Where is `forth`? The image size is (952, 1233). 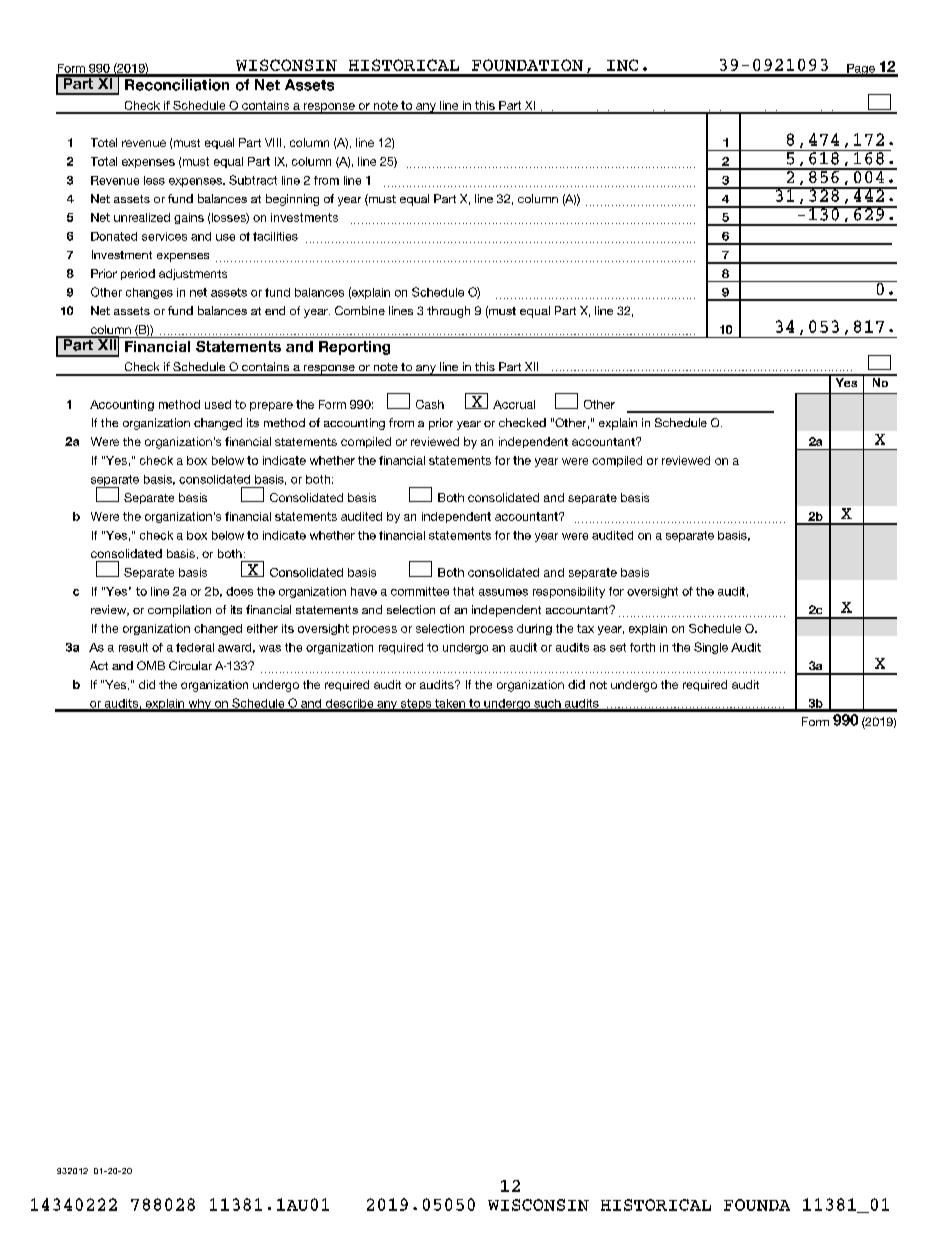
forth is located at coordinates (642, 647).
